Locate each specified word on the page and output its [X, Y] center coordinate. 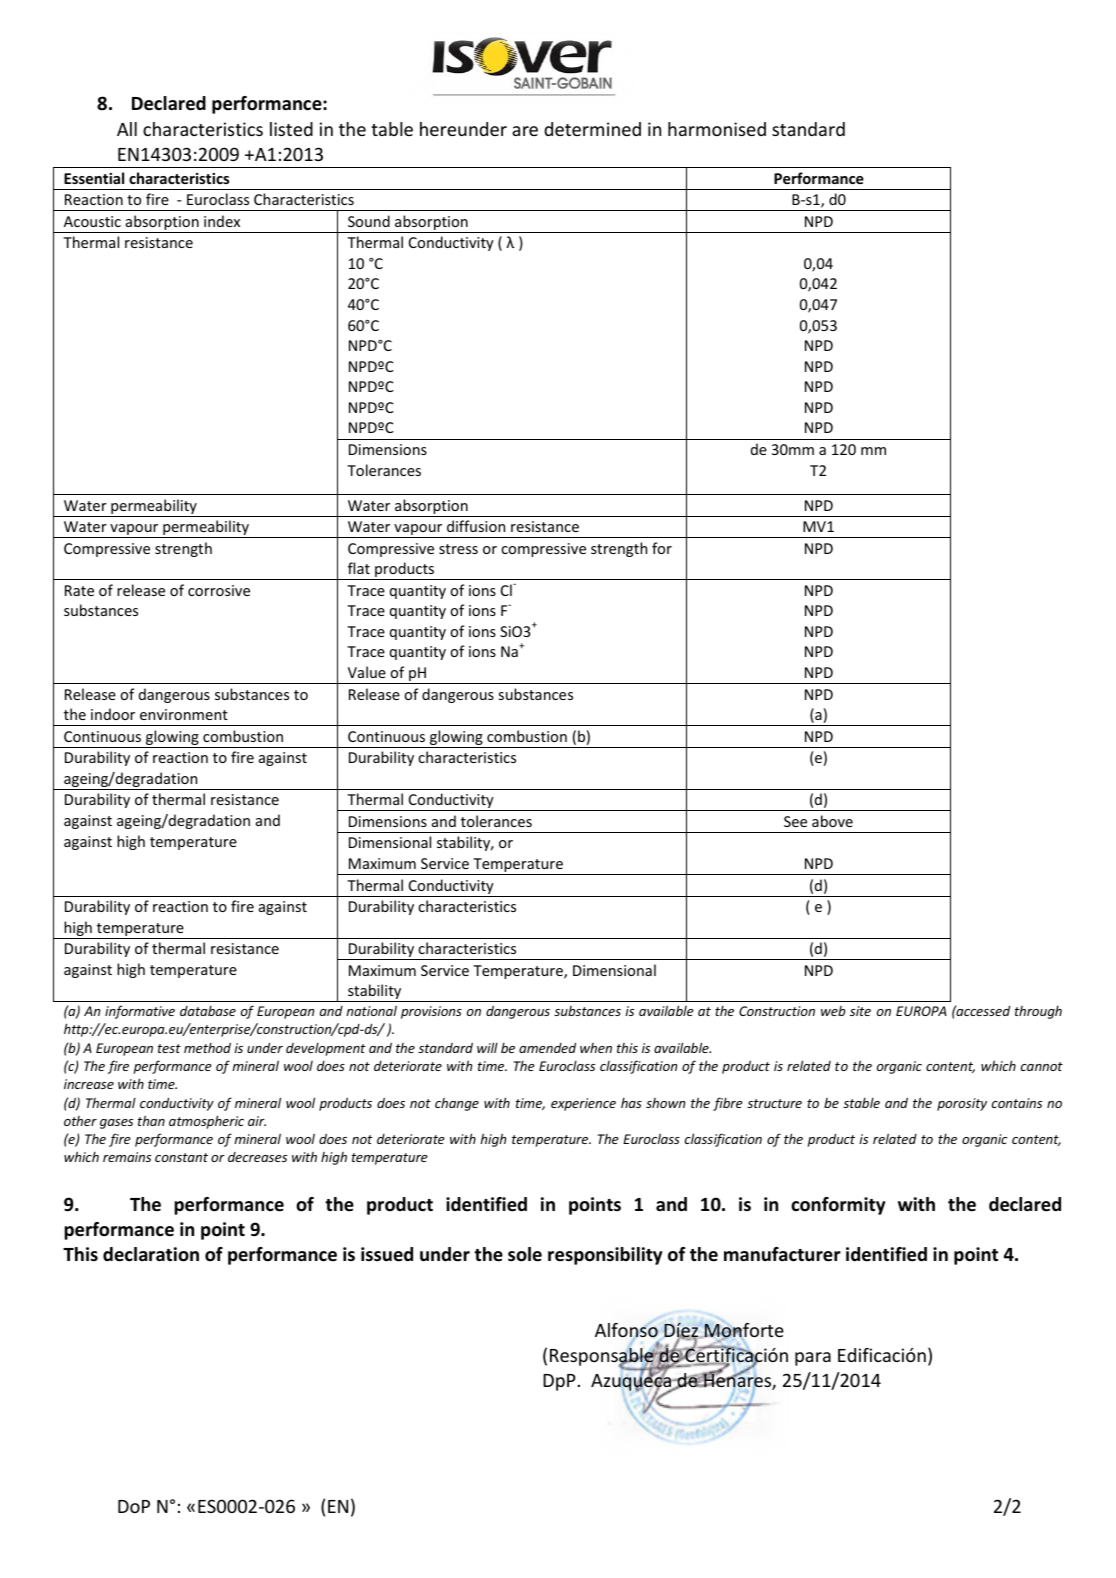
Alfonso [626, 1331]
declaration [151, 1254]
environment [184, 714]
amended [547, 1048]
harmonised [717, 129]
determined [592, 129]
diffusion [476, 526]
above [832, 821]
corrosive [219, 590]
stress [458, 549]
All [127, 129]
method [207, 1048]
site [860, 1011]
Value [367, 672]
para [813, 1359]
